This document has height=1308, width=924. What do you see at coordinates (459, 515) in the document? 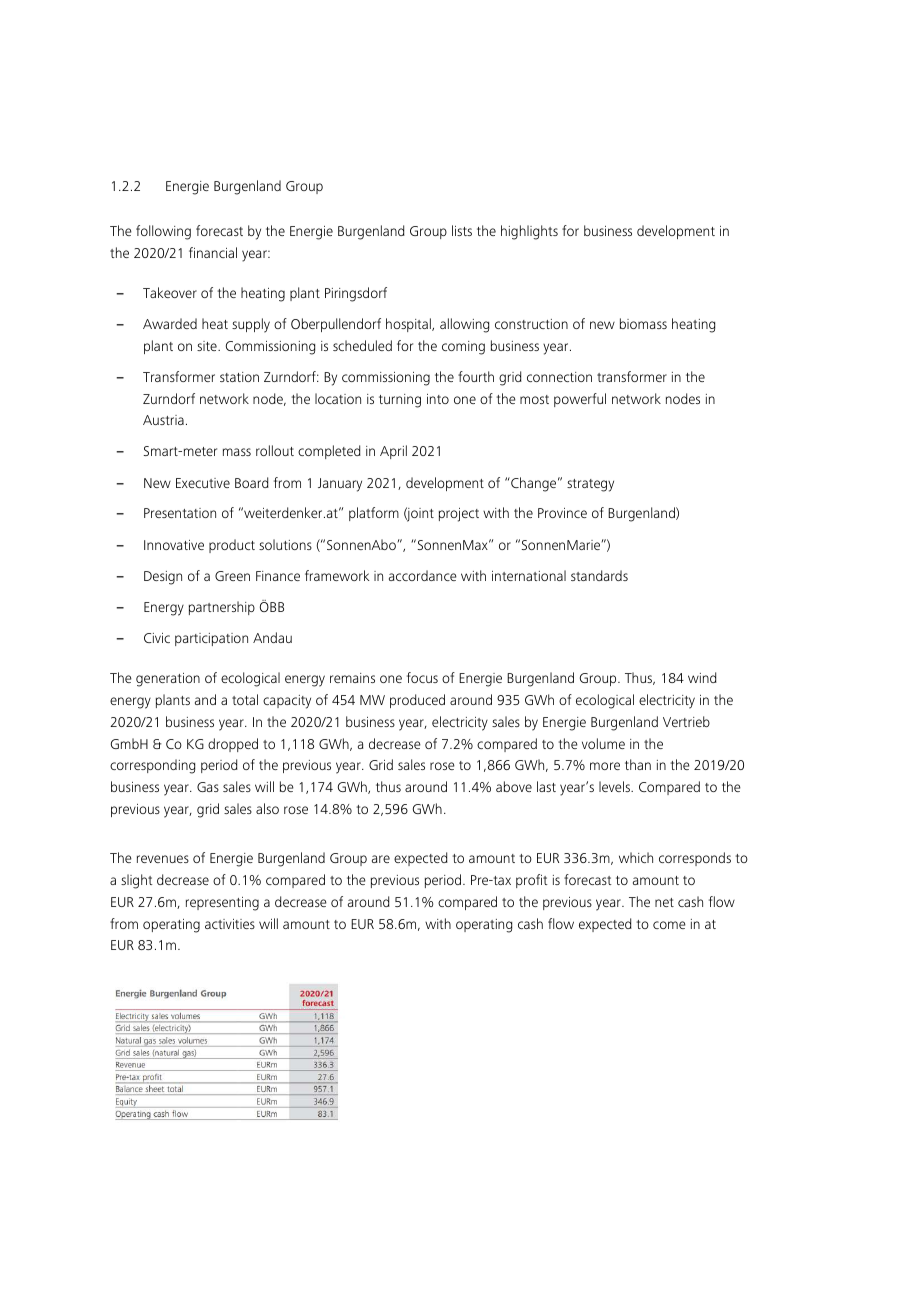
I see `project` at bounding box center [459, 515].
